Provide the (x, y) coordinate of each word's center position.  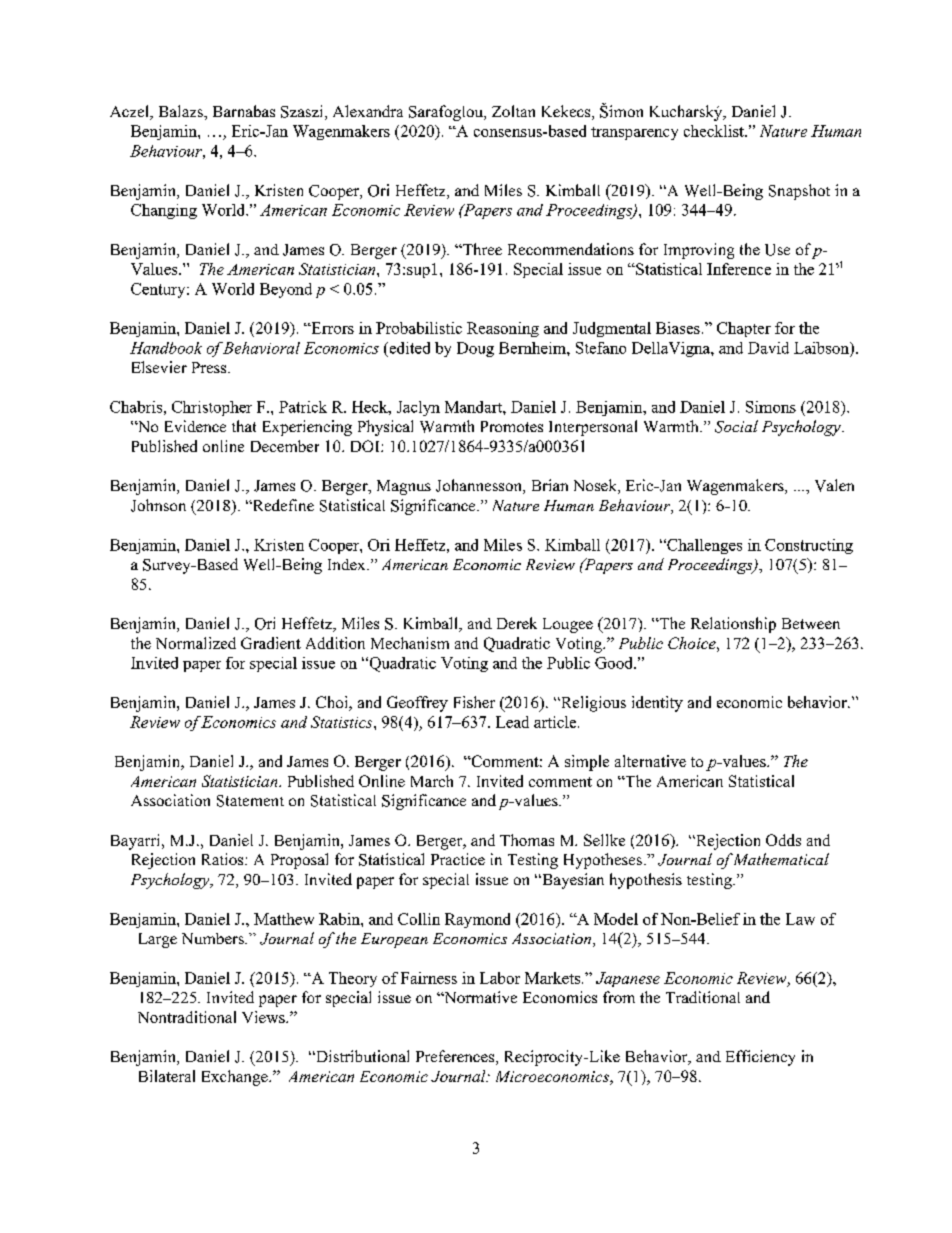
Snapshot (799, 192)
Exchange (236, 1078)
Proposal (299, 861)
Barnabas (244, 111)
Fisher (474, 702)
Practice (458, 859)
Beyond (286, 290)
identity (657, 704)
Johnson (158, 505)
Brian (550, 485)
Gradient (271, 643)
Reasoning (503, 329)
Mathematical (780, 859)
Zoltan (513, 111)
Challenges (703, 546)
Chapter (744, 329)
